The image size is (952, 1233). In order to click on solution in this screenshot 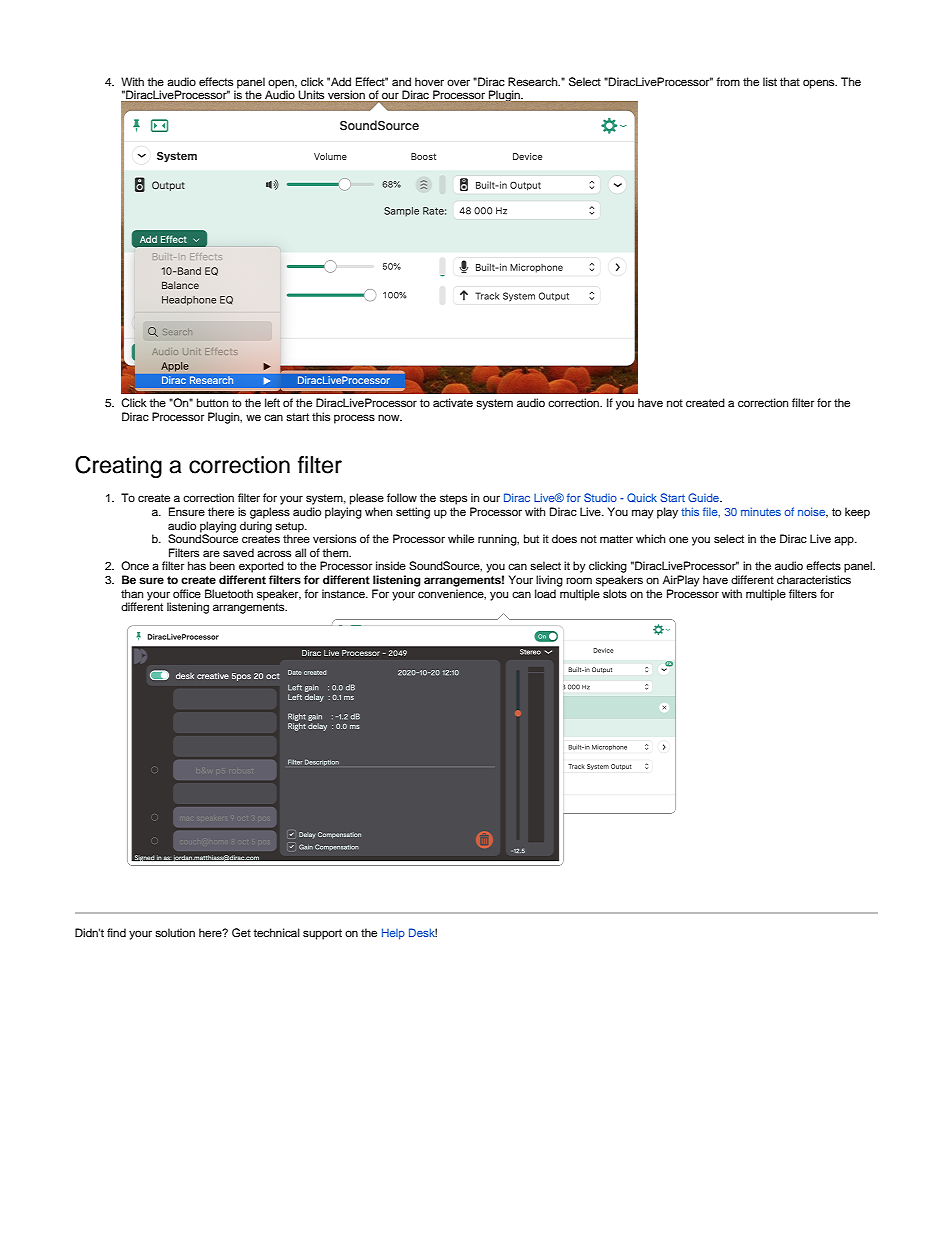, I will do `click(175, 932)`.
